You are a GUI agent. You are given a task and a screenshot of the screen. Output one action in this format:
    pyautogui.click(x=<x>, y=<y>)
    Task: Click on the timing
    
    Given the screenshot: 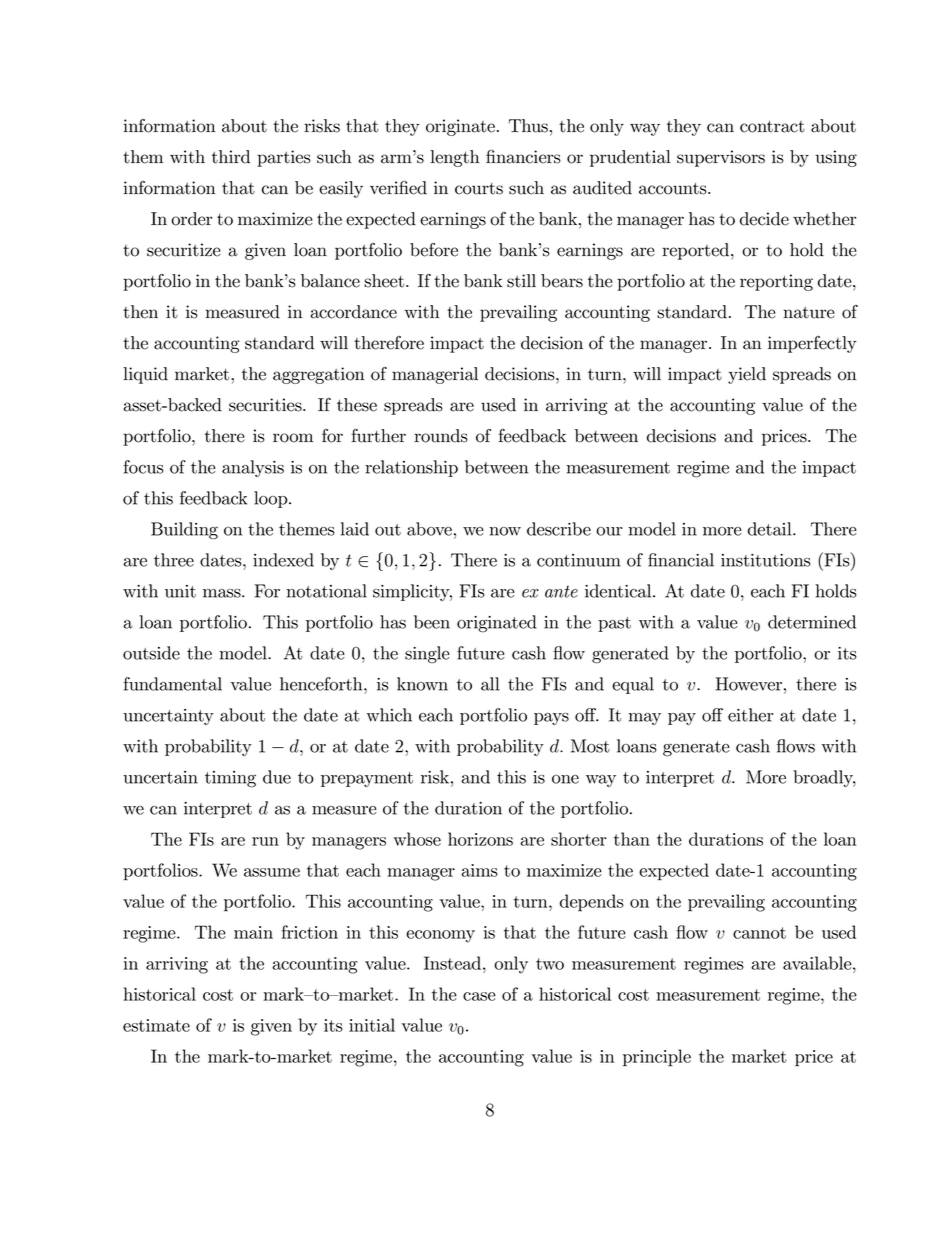 What is the action you would take?
    pyautogui.click(x=230, y=779)
